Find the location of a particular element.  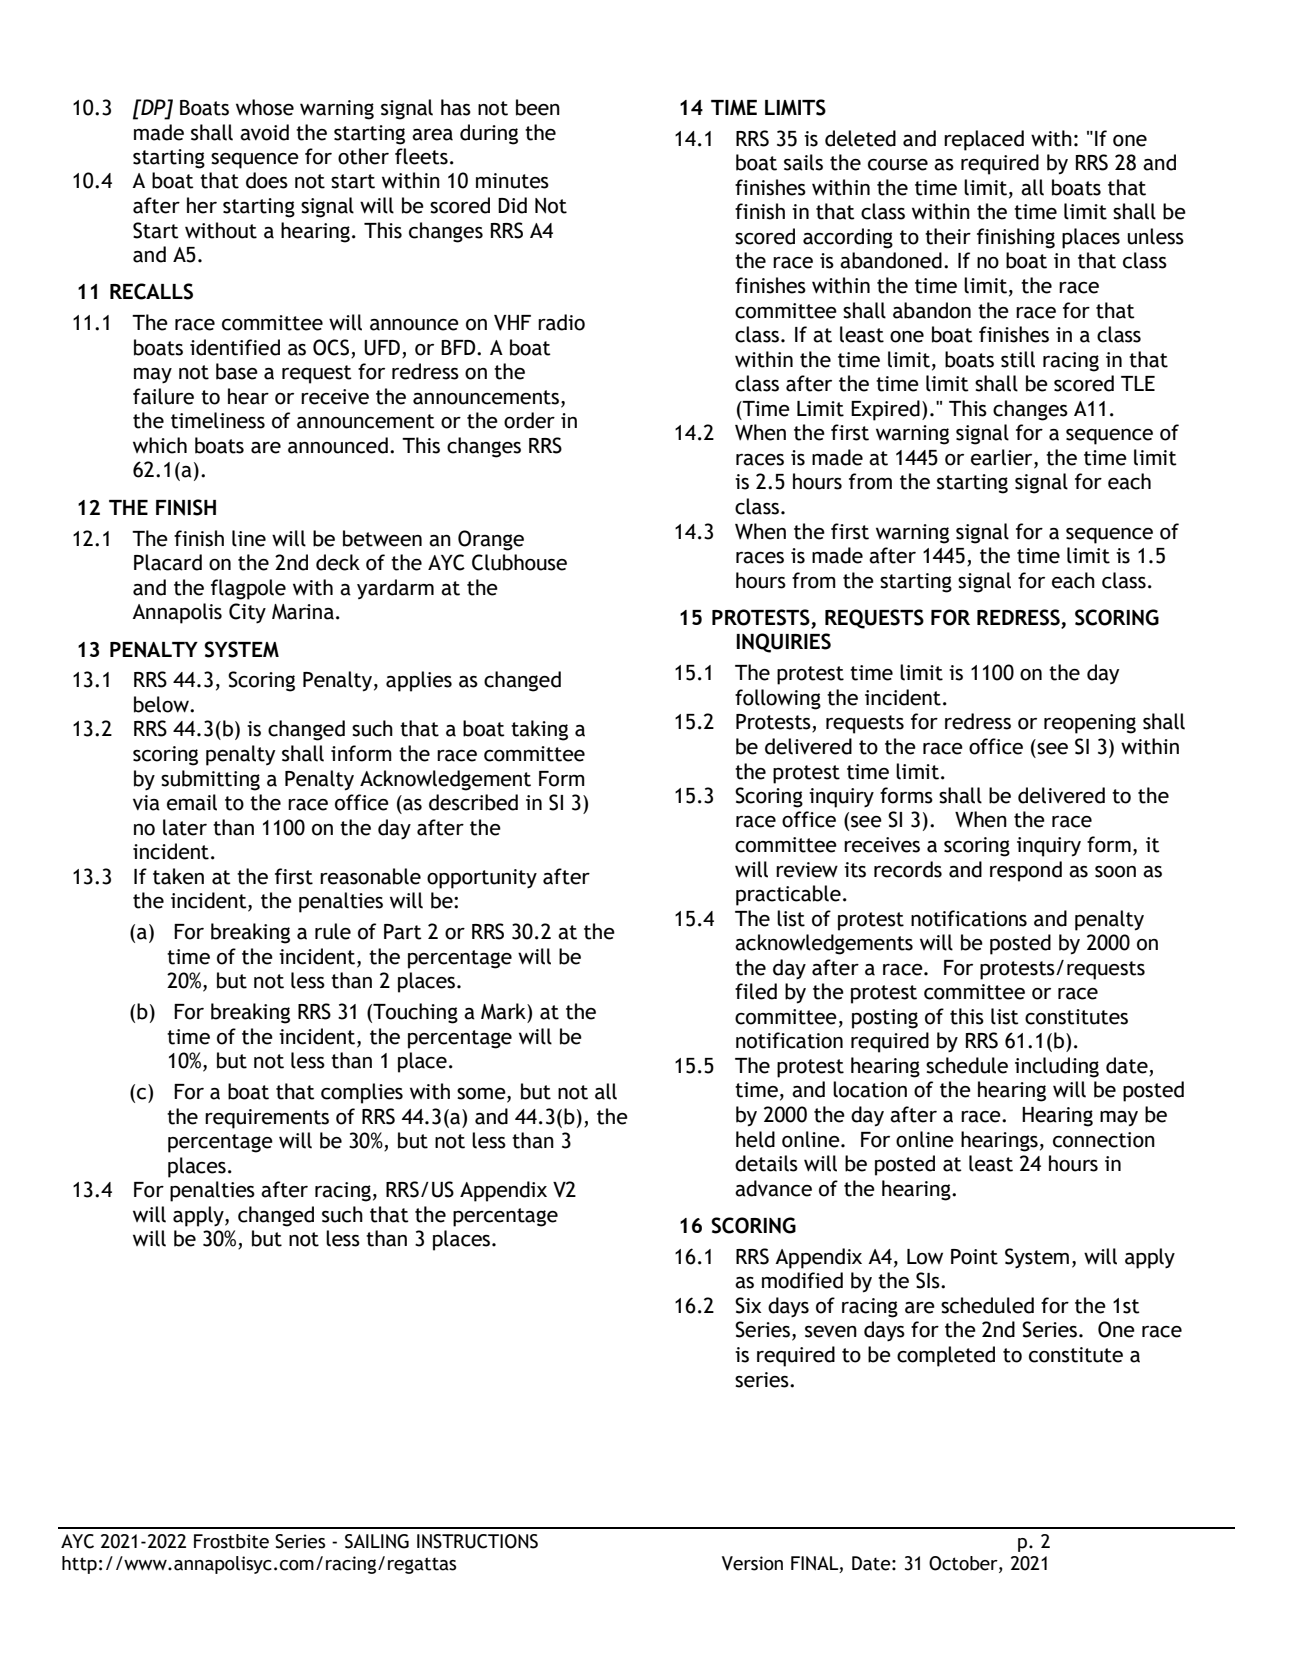

avoid is located at coordinates (264, 132).
